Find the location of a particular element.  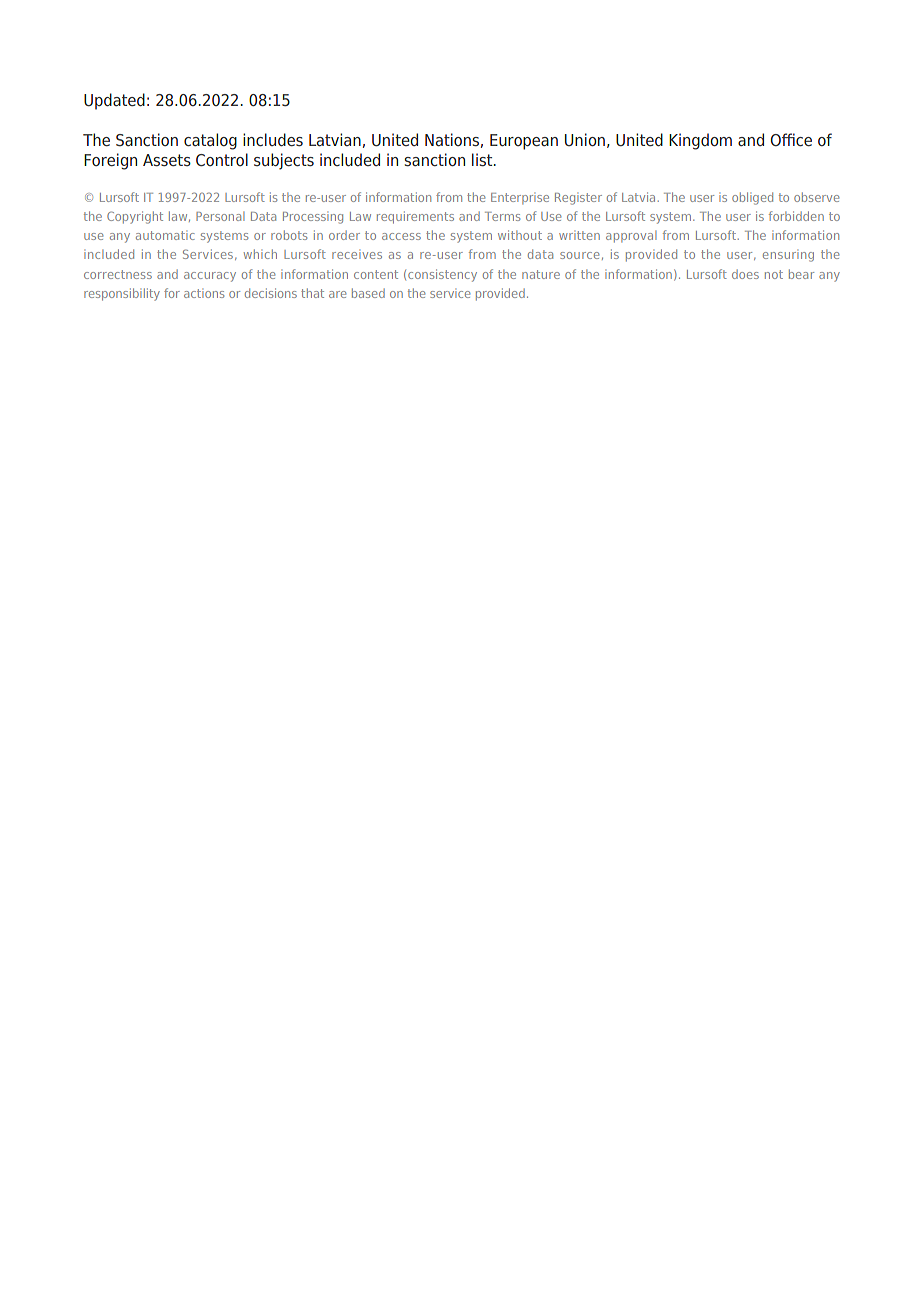

obliged is located at coordinates (752, 198).
